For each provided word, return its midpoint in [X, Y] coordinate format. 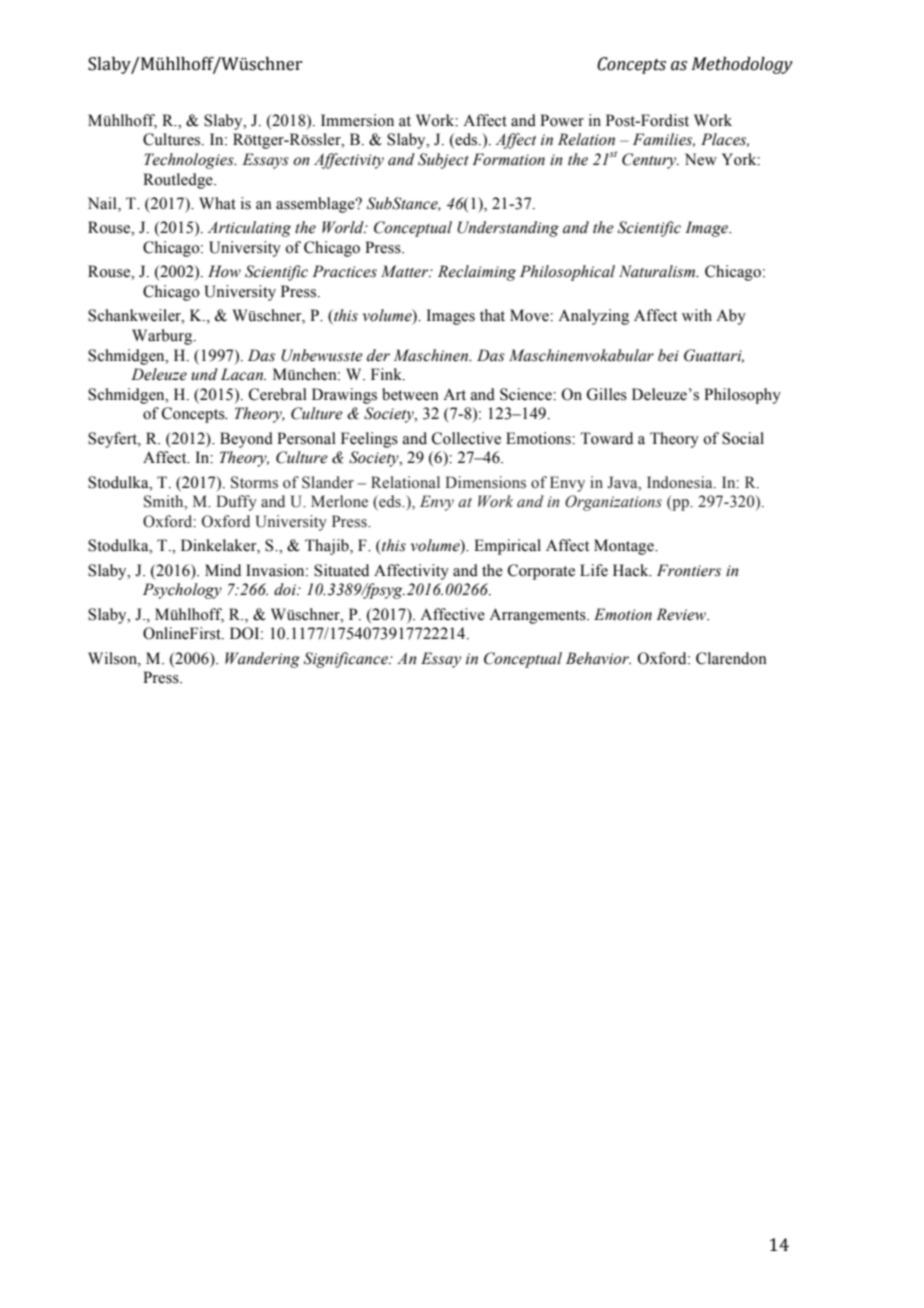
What [217, 203]
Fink [387, 374]
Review [682, 614]
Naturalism [658, 271]
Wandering [262, 660]
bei [668, 355]
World [344, 227]
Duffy [236, 503]
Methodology [742, 65]
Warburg [163, 337]
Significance [347, 660]
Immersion [357, 120]
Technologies [190, 161]
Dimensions [485, 482]
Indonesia [681, 482]
